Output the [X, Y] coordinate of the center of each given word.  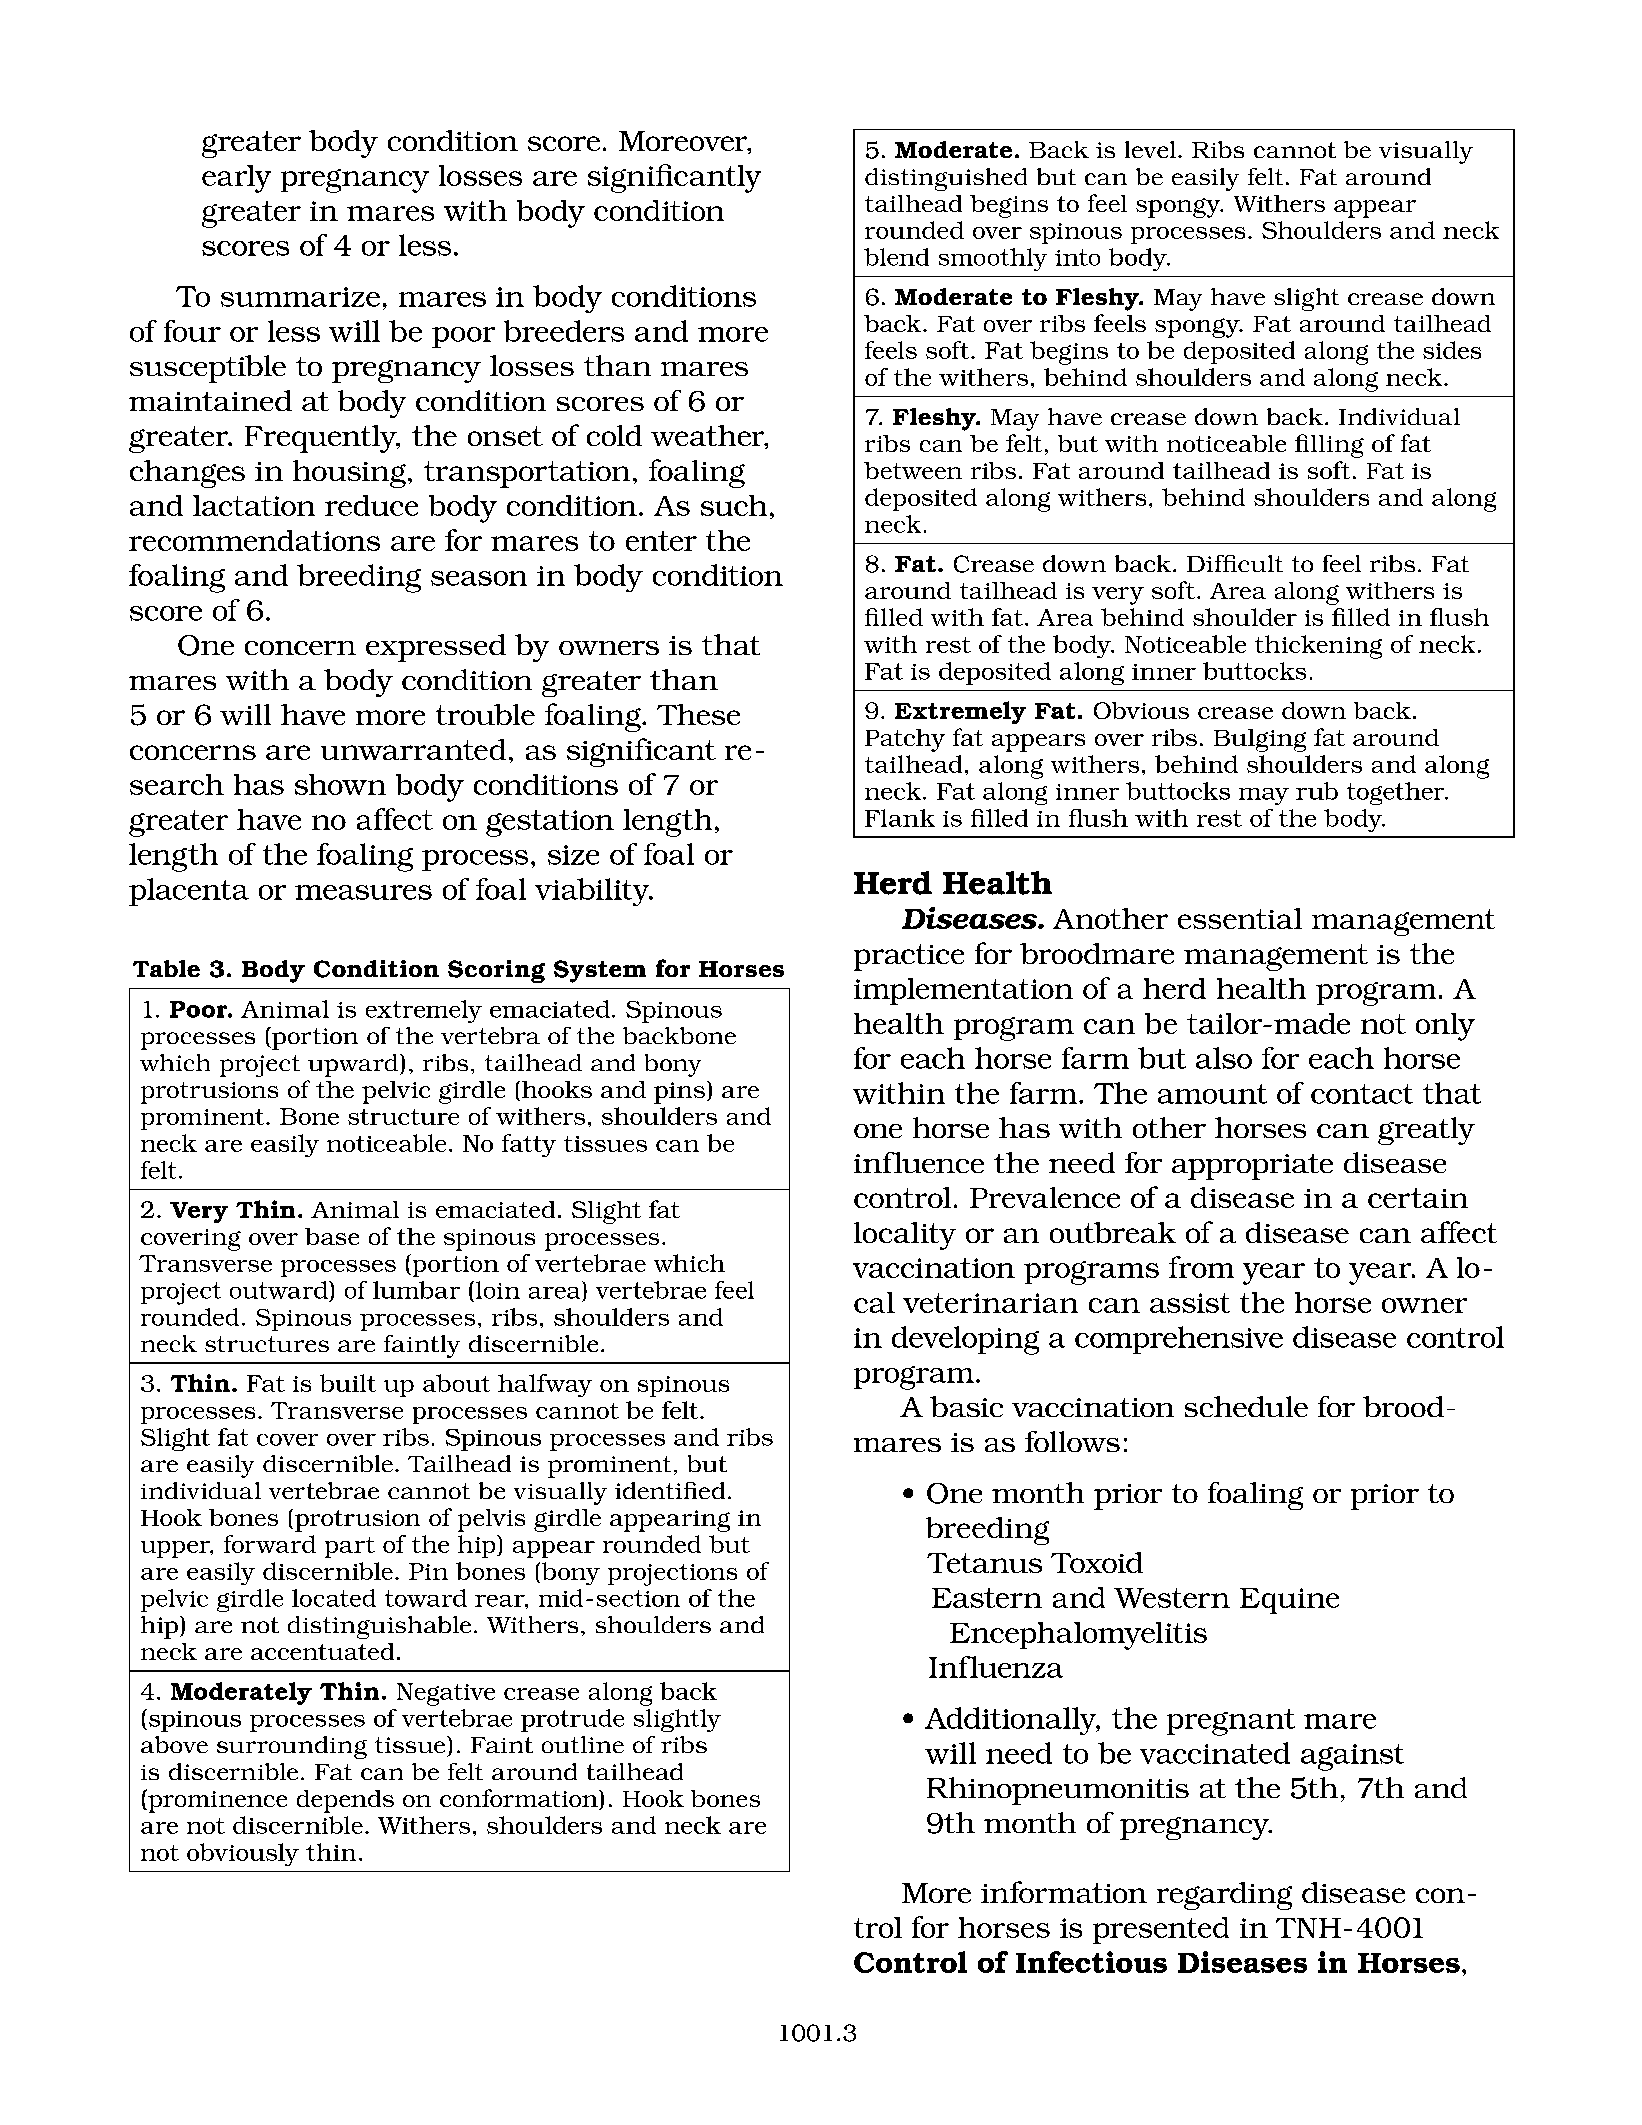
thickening [1318, 647]
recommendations [254, 540]
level [1150, 149]
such [734, 505]
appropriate [1252, 1167]
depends [345, 1801]
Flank [900, 818]
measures [363, 892]
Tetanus [984, 1563]
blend [896, 257]
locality [905, 1236]
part [350, 1547]
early [236, 179]
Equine [1289, 1601]
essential [1240, 918]
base [332, 1236]
